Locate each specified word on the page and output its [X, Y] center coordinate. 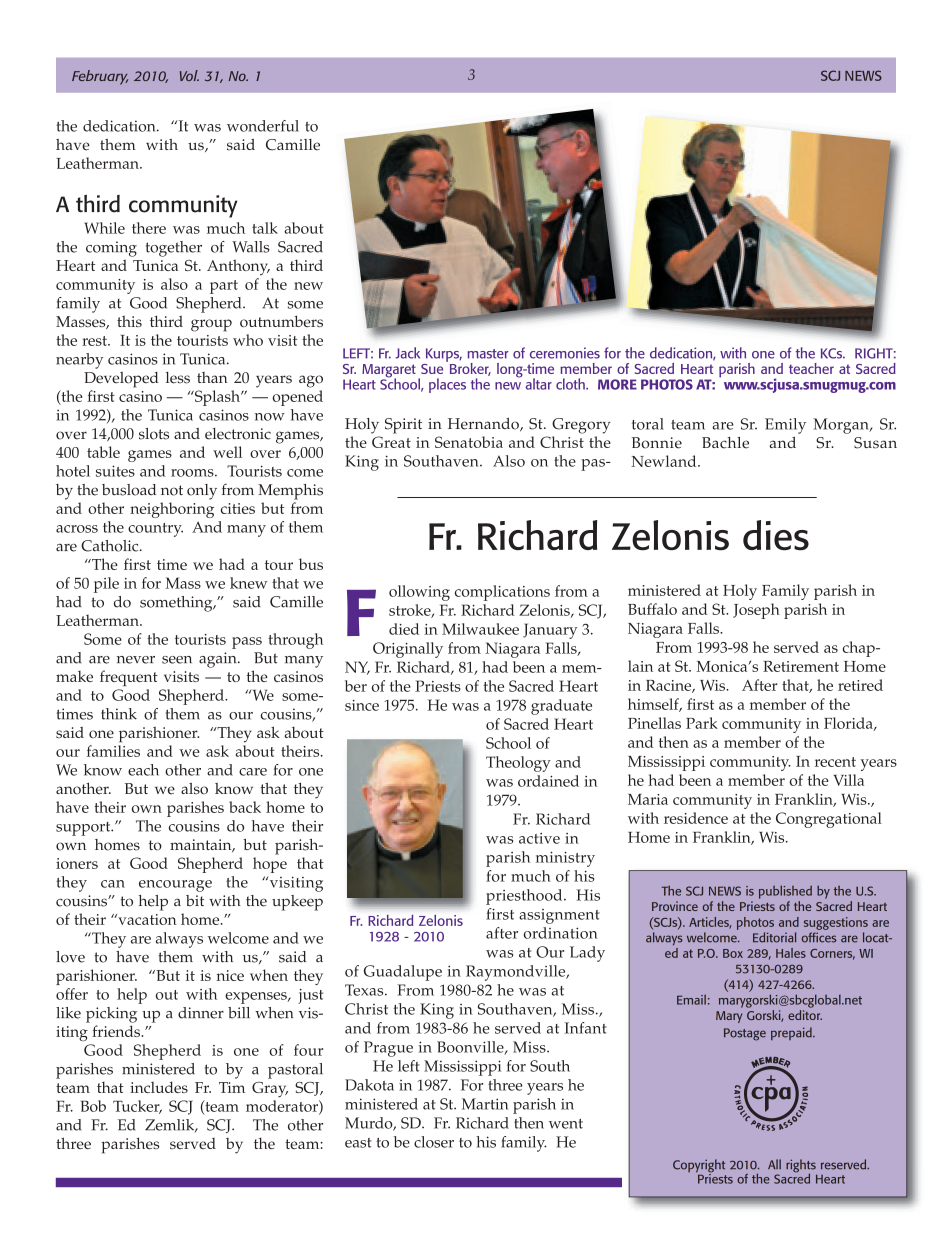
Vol [189, 75]
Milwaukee [480, 629]
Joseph [756, 611]
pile [106, 585]
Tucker [137, 1107]
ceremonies [565, 353]
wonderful [263, 126]
